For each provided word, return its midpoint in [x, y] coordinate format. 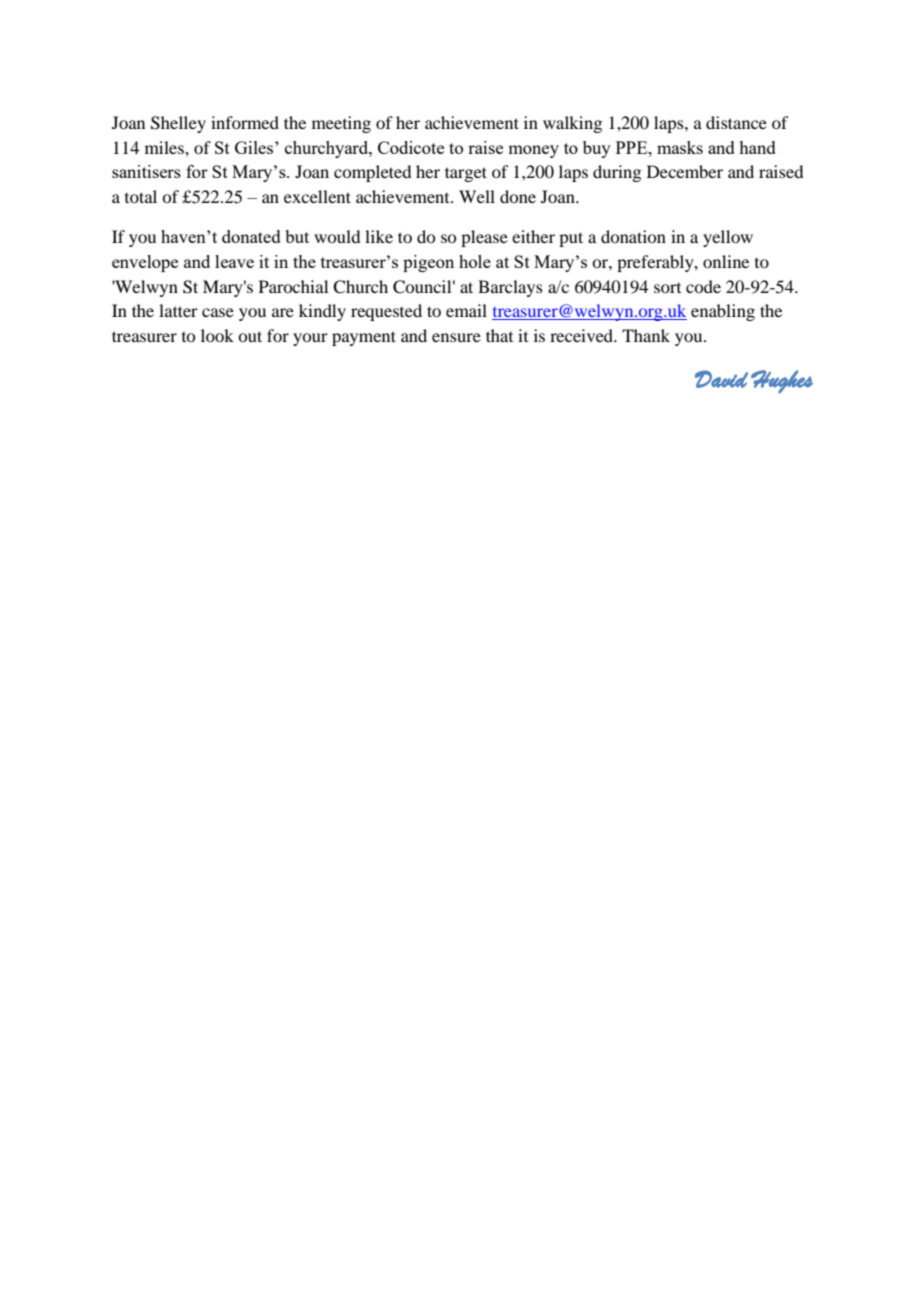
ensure [456, 337]
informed [245, 122]
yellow [728, 238]
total [141, 196]
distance [736, 122]
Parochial [293, 286]
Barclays [510, 288]
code [703, 286]
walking [572, 124]
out [250, 336]
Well [477, 196]
